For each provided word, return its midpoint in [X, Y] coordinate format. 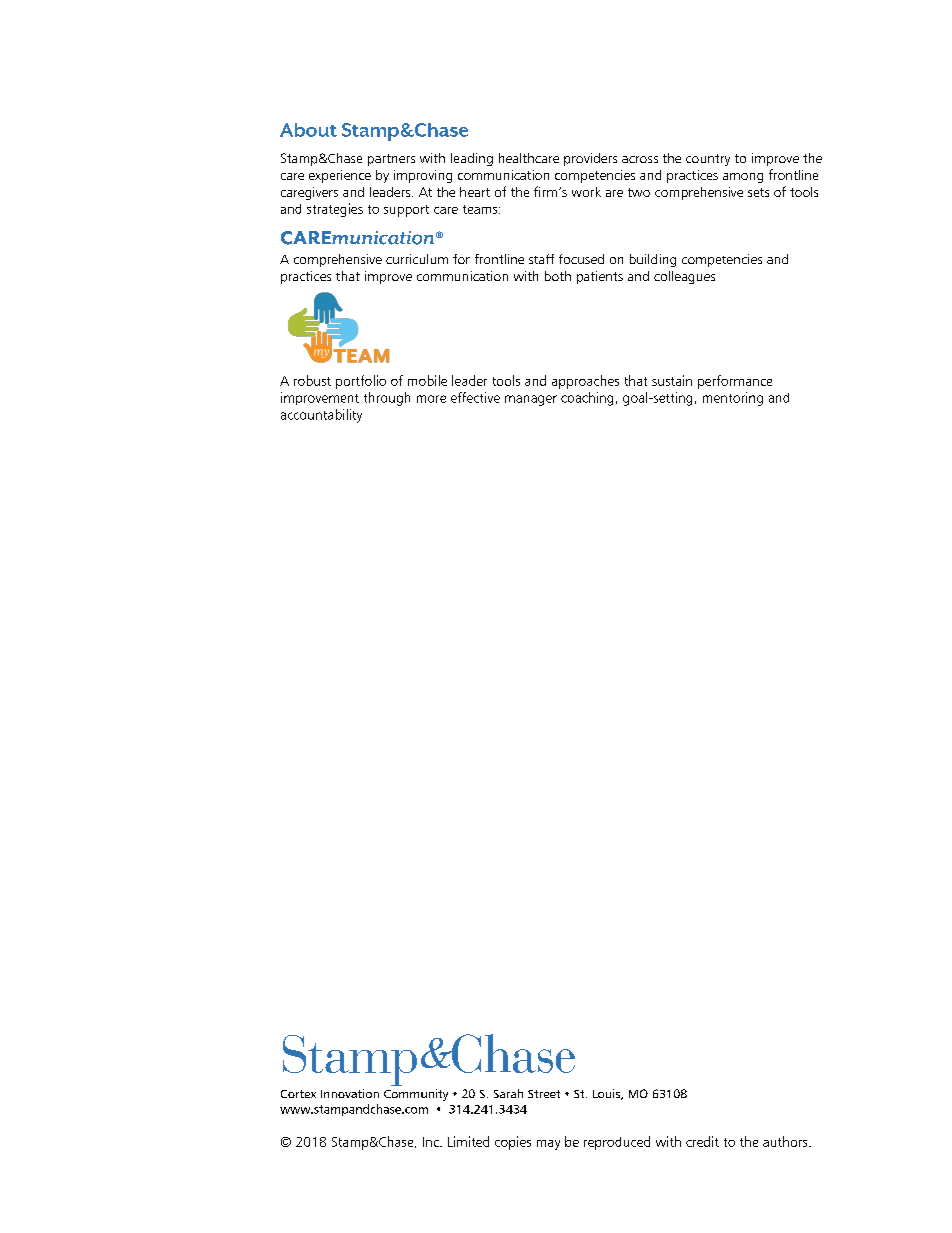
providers [590, 159]
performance [735, 382]
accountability [321, 416]
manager [531, 400]
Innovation [350, 1093]
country [708, 160]
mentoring [733, 399]
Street [544, 1094]
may [548, 1145]
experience [340, 176]
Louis [608, 1094]
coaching [587, 399]
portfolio [361, 382]
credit [702, 1141]
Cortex [298, 1094]
